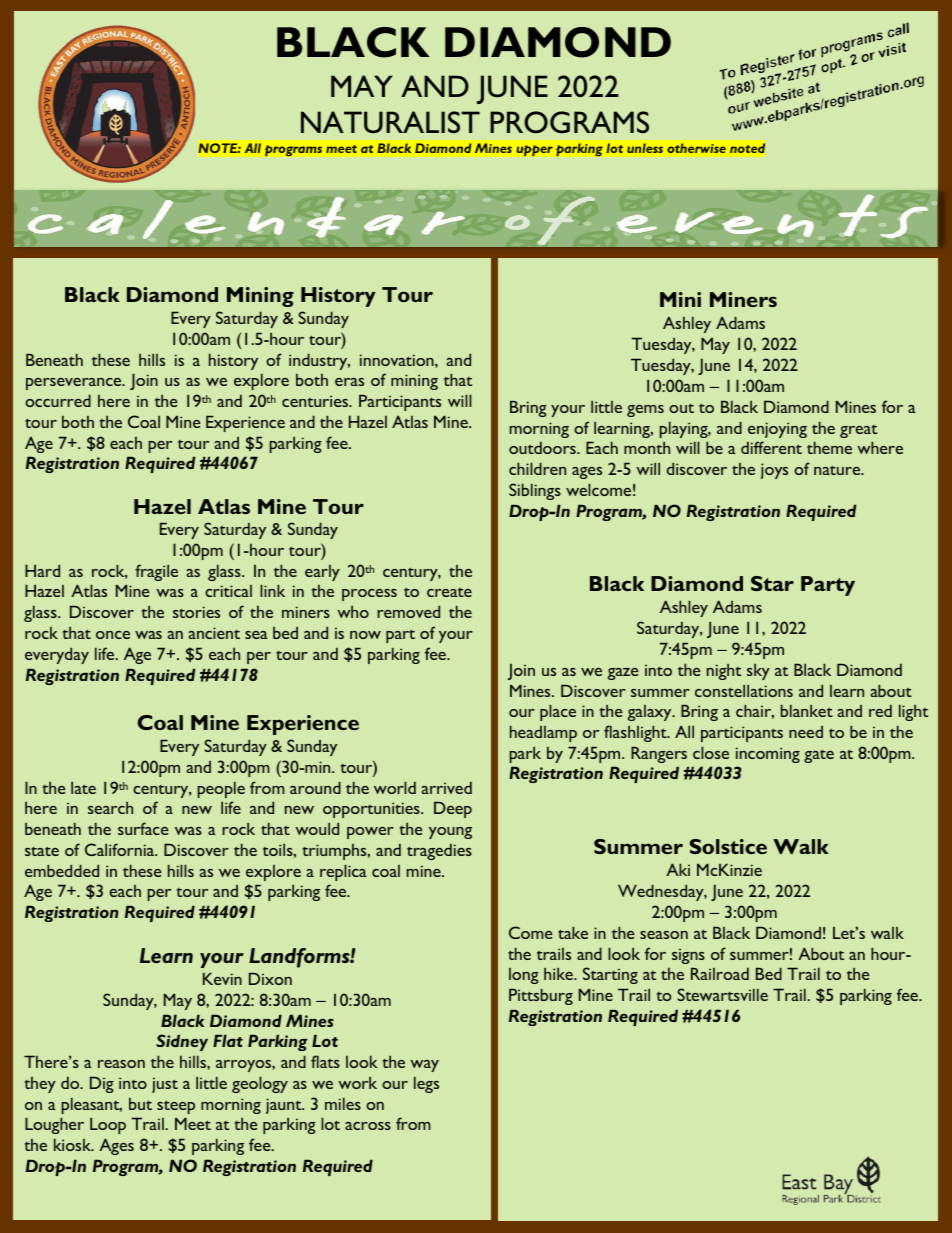 This page has width=952, height=1233. I want to click on NATURALIST, so click(390, 122).
